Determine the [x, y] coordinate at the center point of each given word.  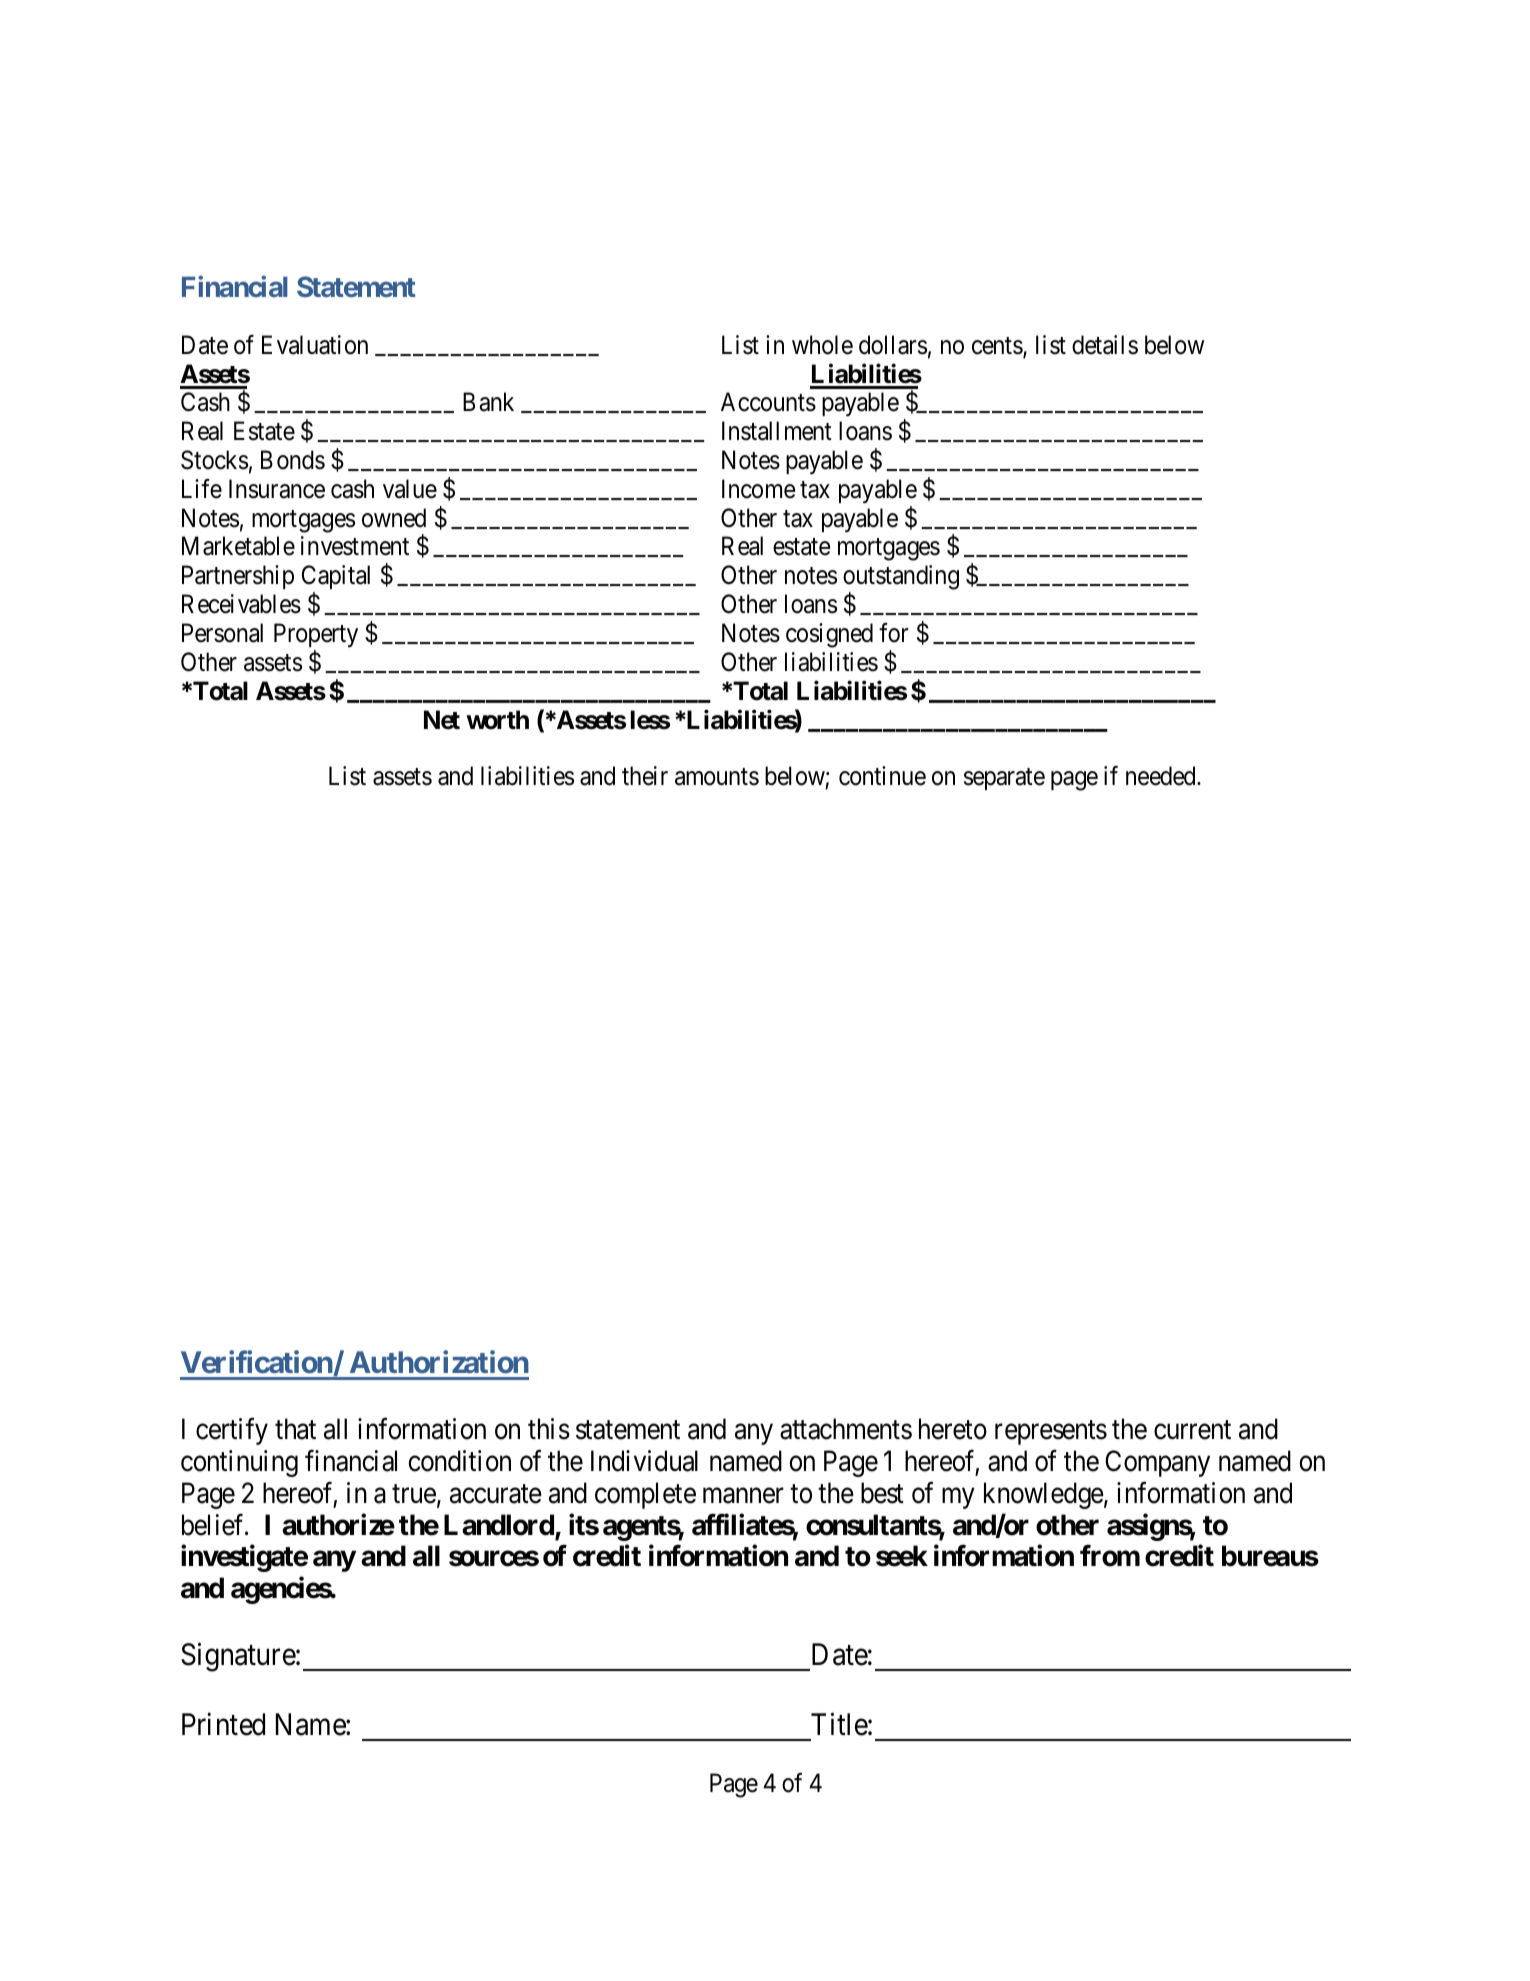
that [295, 1429]
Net [442, 720]
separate [1004, 779]
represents [1051, 1433]
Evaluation [315, 345]
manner [743, 1496]
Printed [223, 1724]
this [549, 1429]
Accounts [768, 402]
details [1105, 345]
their [645, 776]
